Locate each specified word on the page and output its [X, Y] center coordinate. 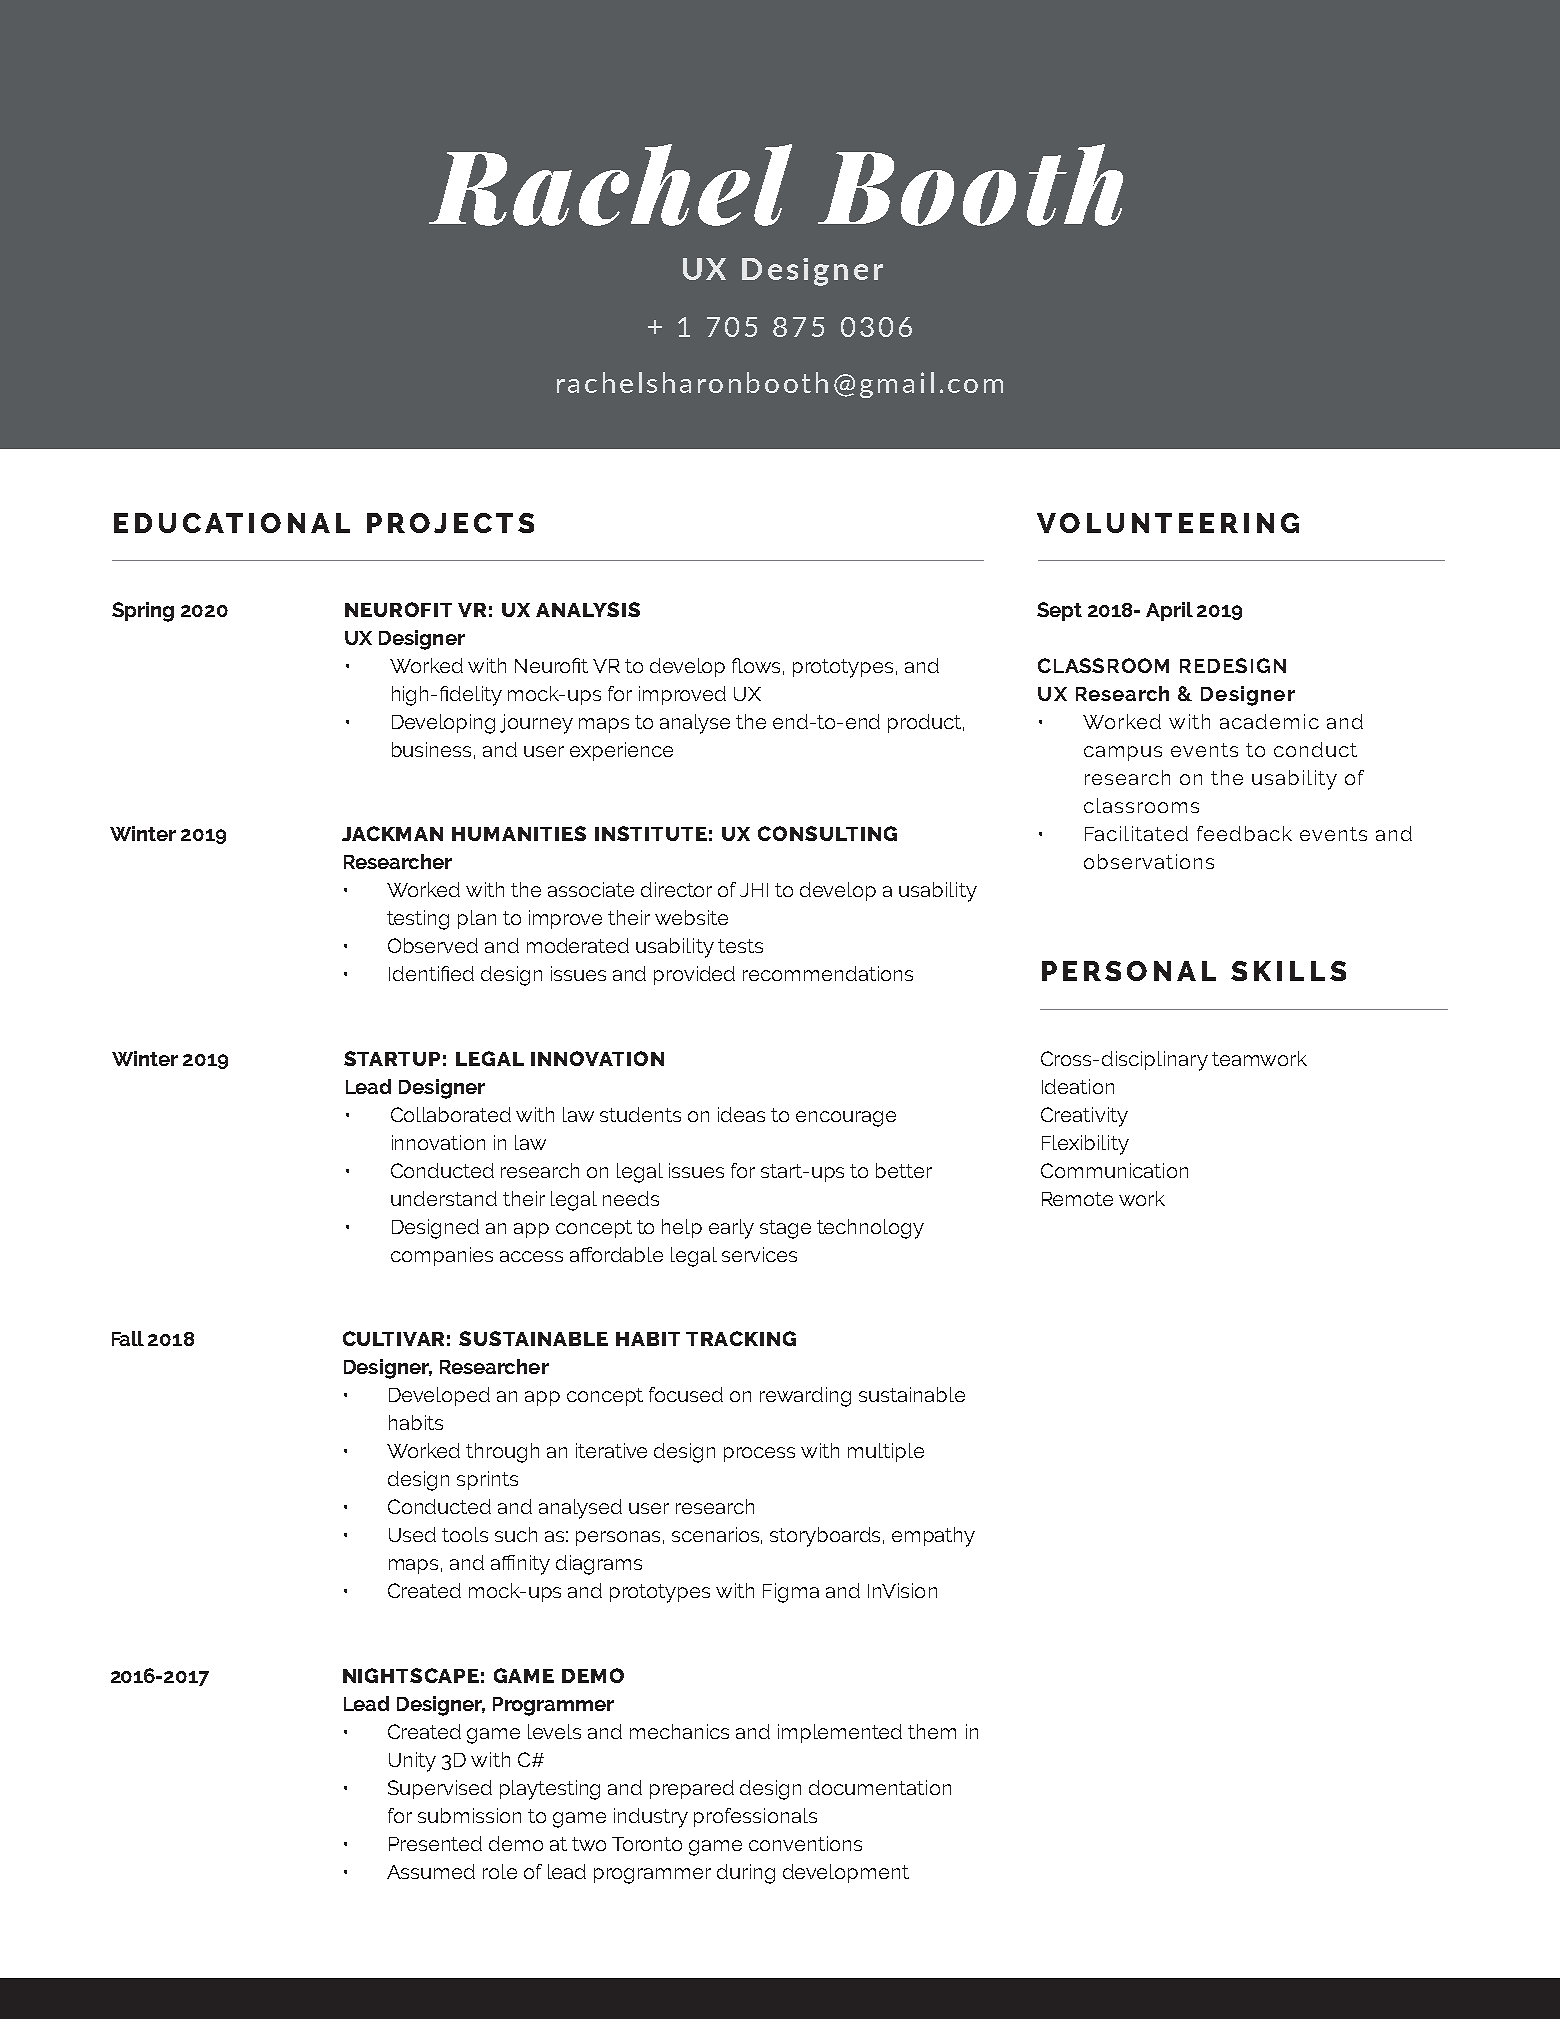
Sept [1059, 611]
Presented [435, 1843]
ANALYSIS [588, 609]
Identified [431, 973]
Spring [143, 612]
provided [694, 975]
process [759, 1454]
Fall [128, 1338]
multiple [886, 1452]
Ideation [1078, 1086]
